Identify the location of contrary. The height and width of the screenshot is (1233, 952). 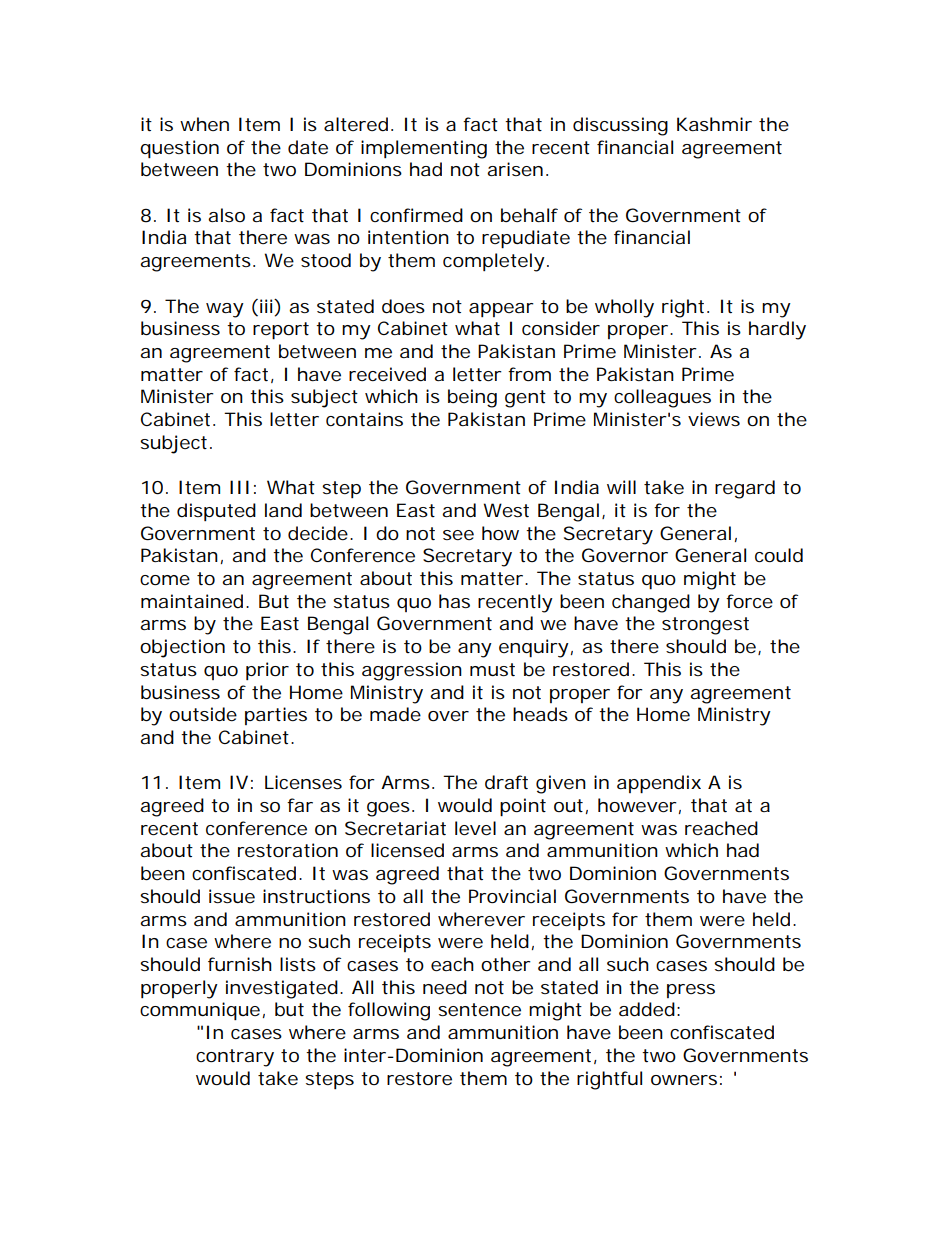
(235, 1058).
